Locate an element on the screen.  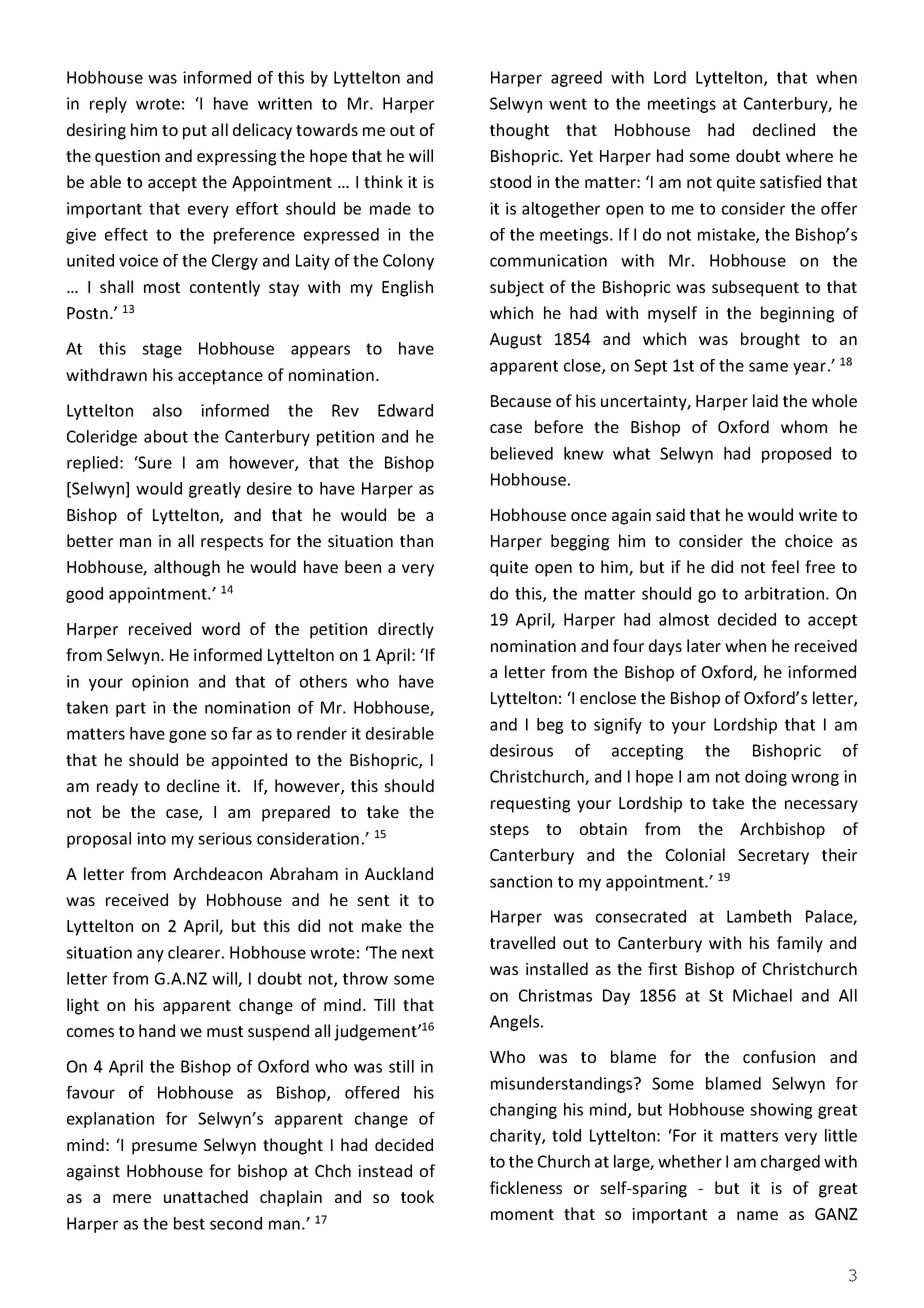
stood is located at coordinates (510, 181).
